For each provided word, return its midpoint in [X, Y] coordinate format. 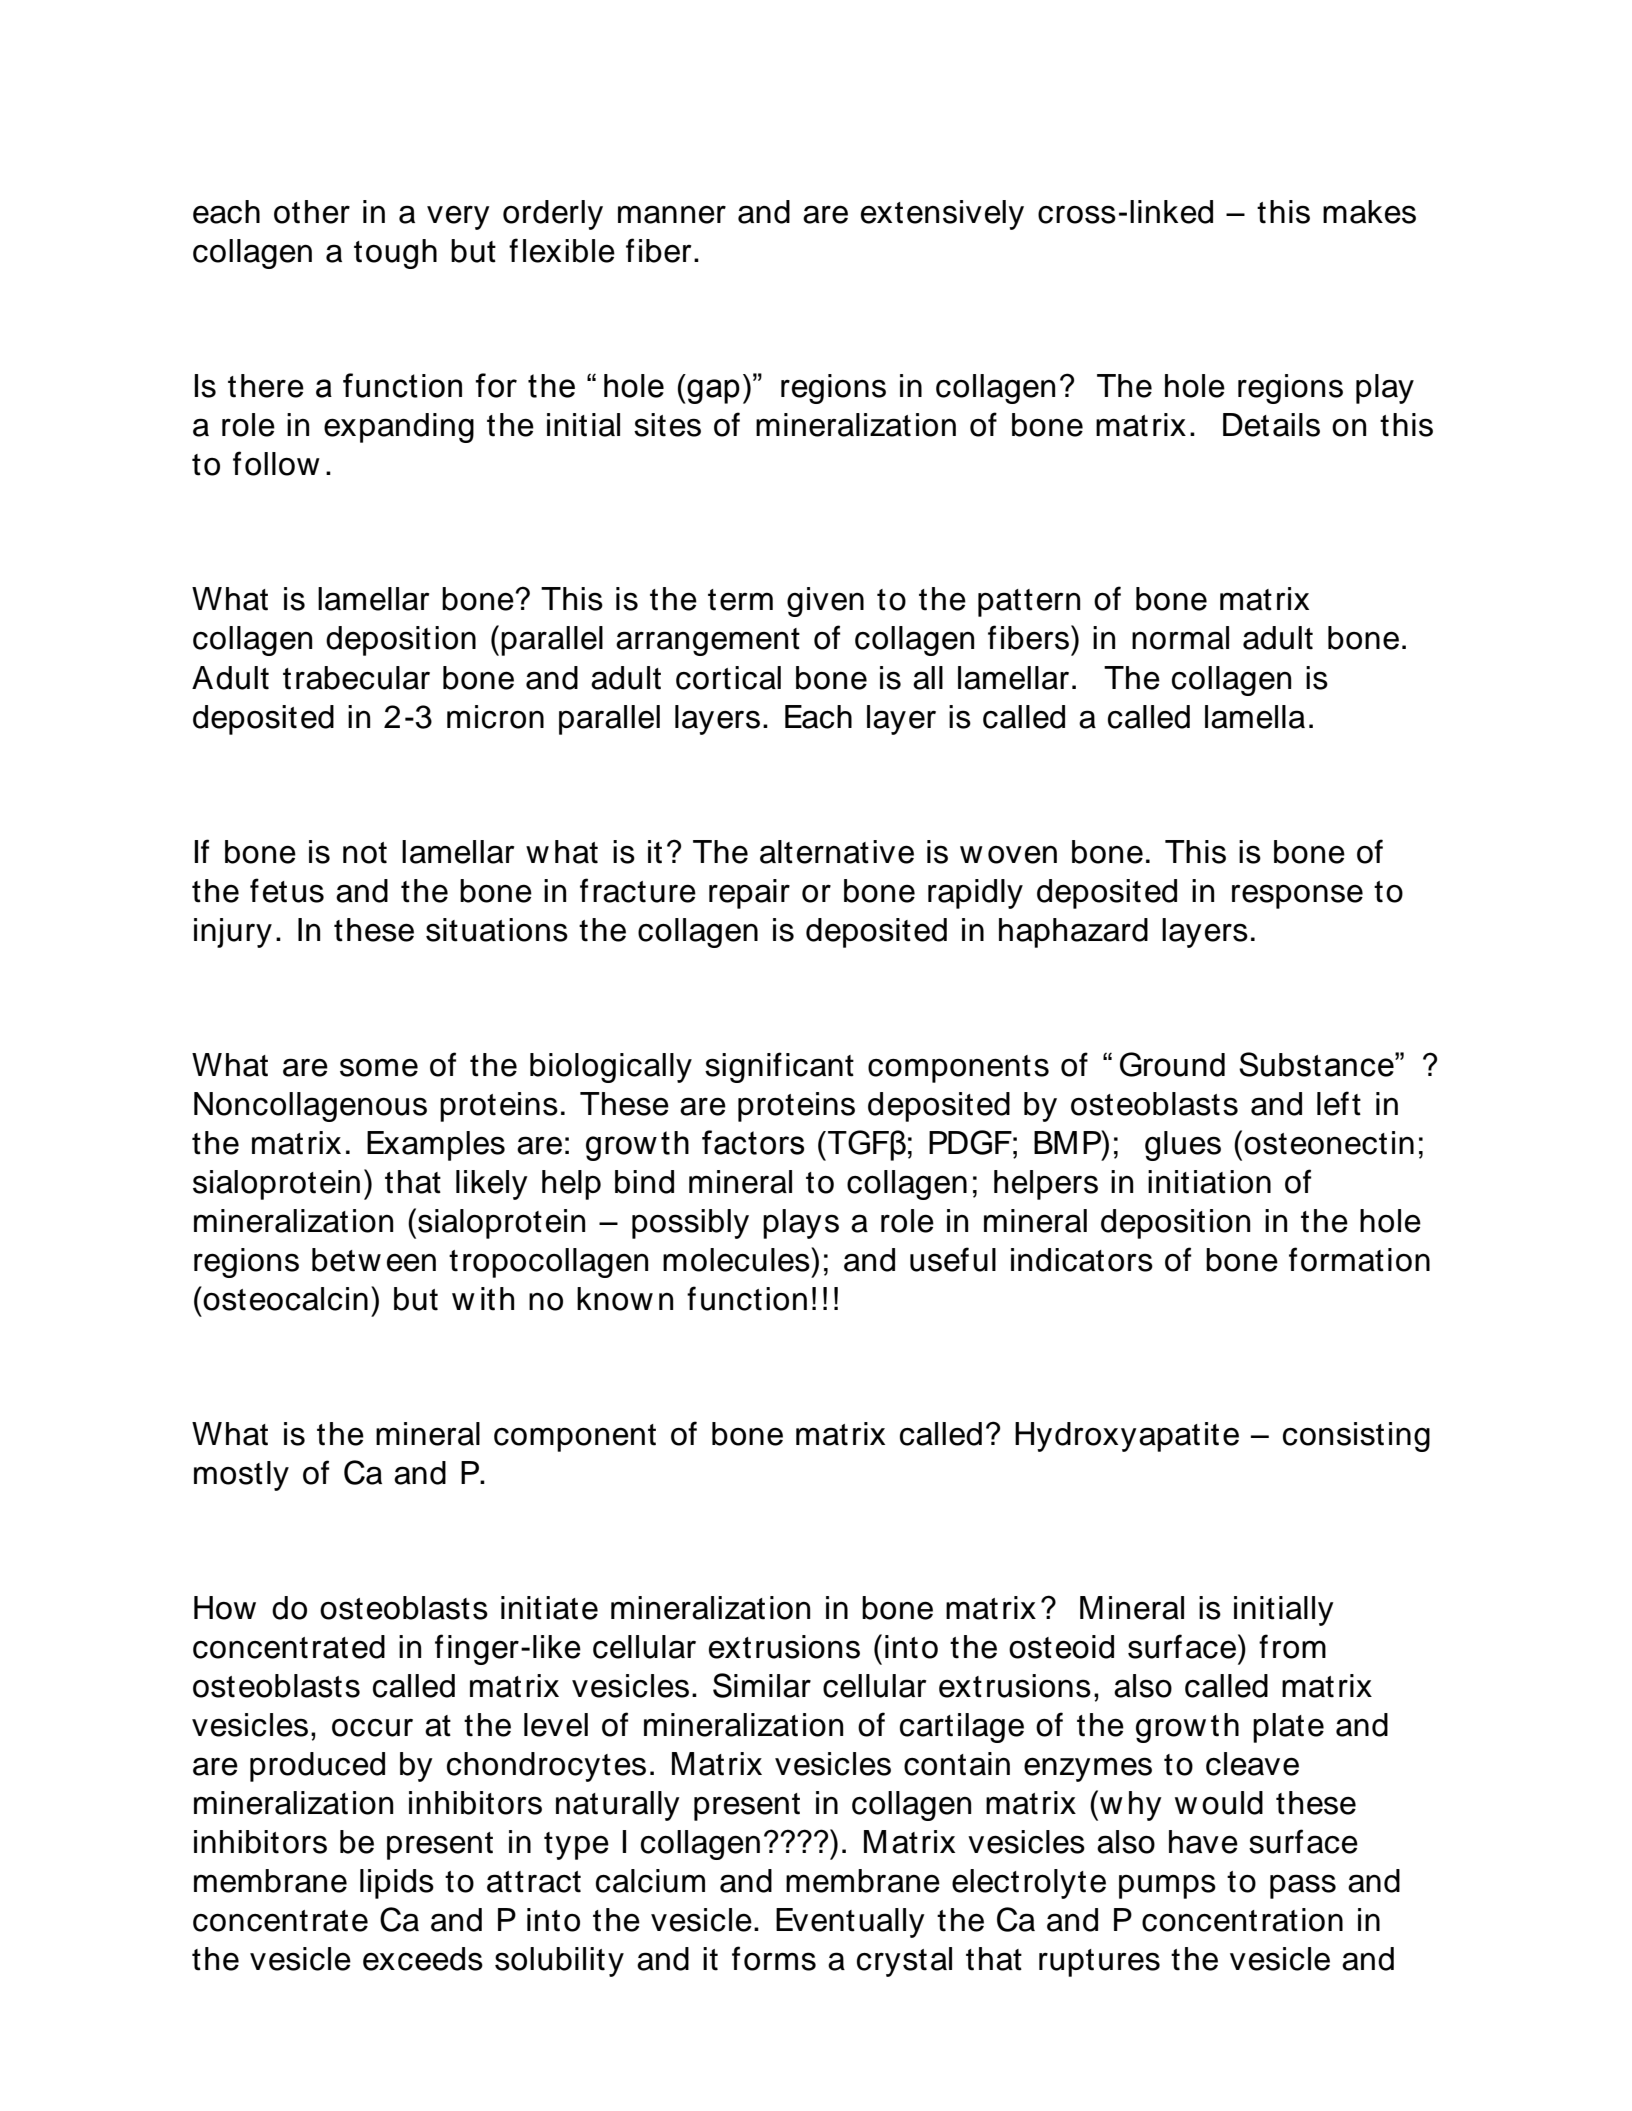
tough [395, 254]
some [379, 1067]
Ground [1172, 1064]
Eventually [850, 1923]
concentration [1242, 1920]
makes [1369, 212]
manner [672, 214]
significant [779, 1067]
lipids [397, 1884]
